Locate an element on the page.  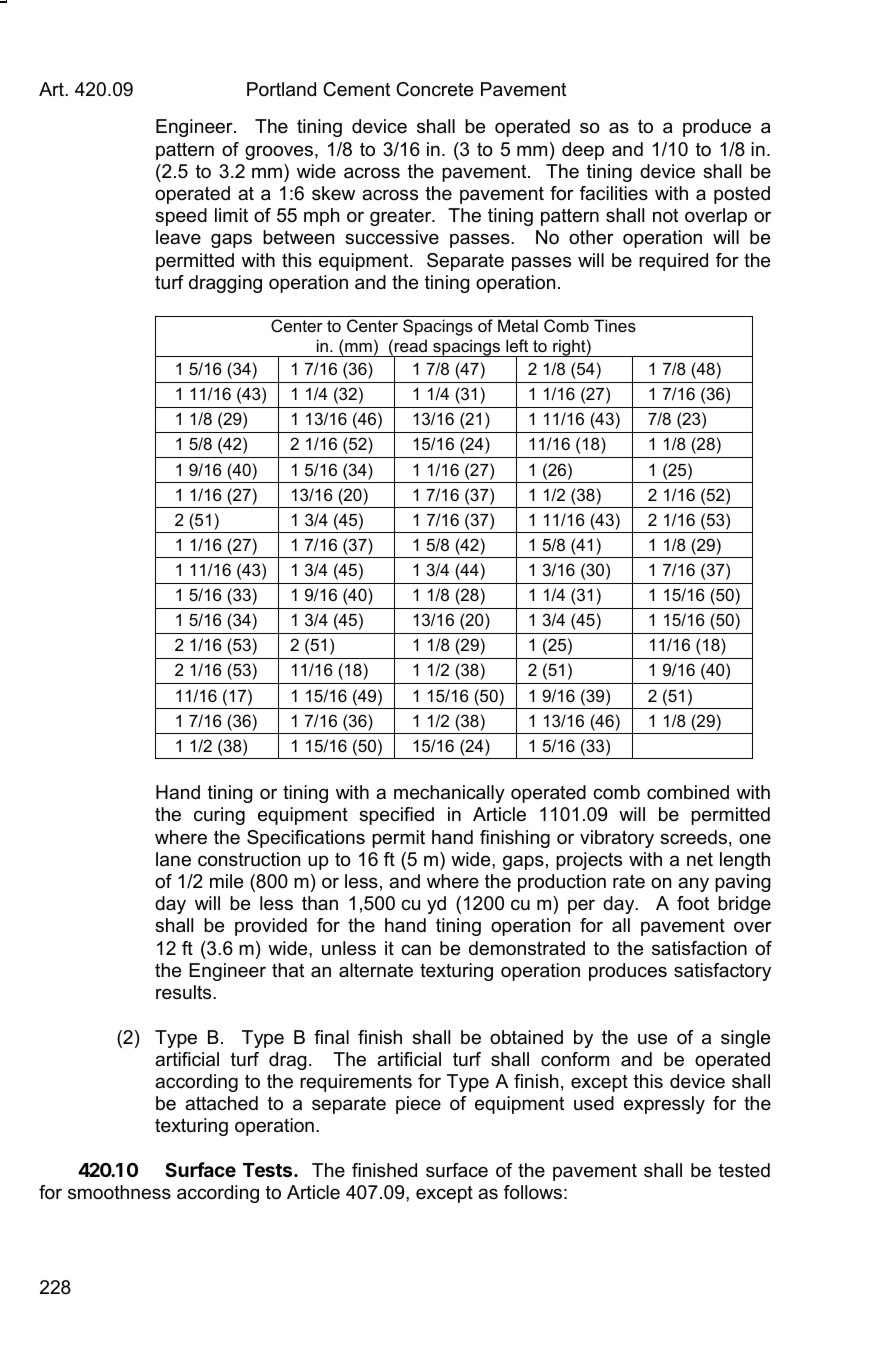
Concrete is located at coordinates (434, 89).
